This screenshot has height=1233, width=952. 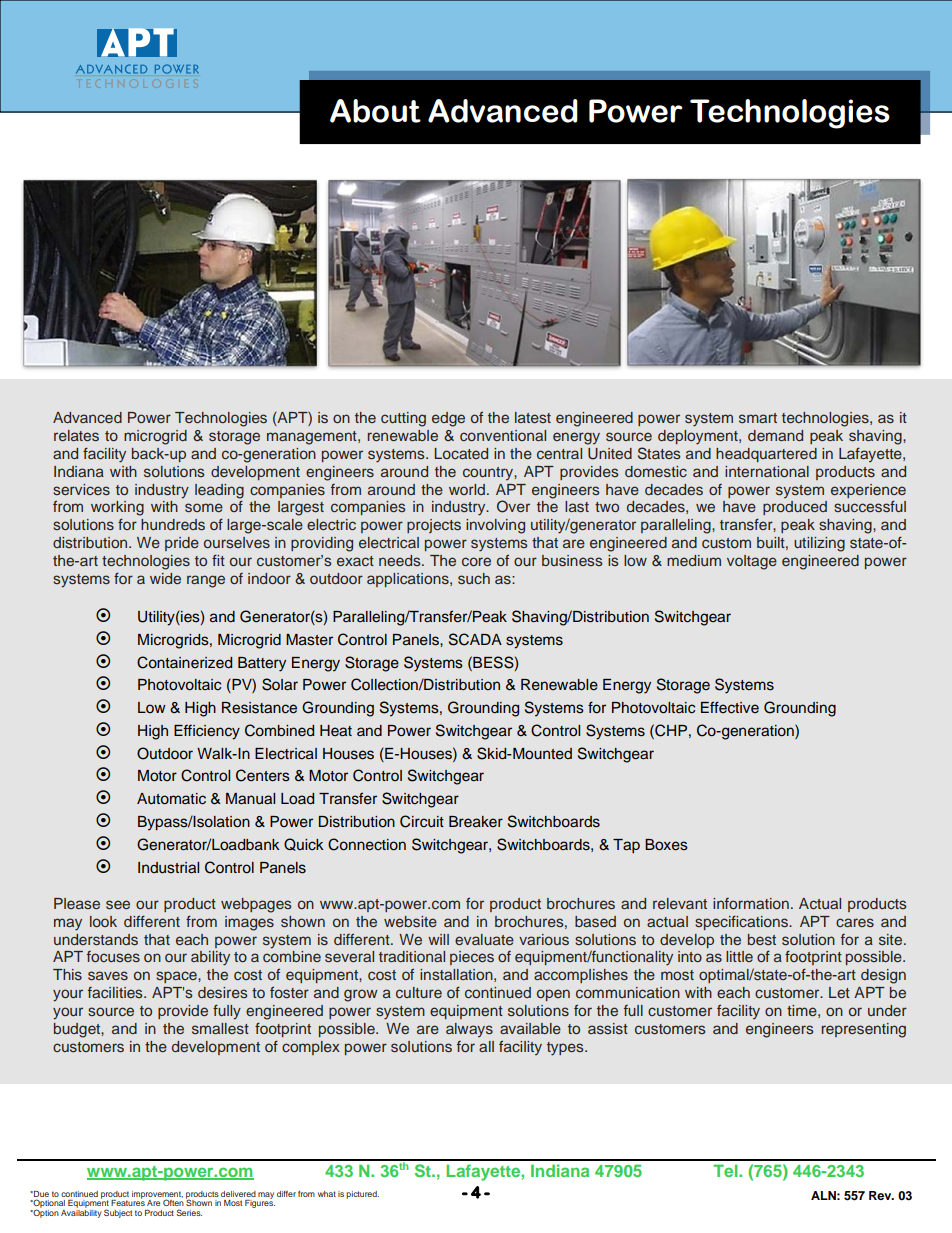 I want to click on smart, so click(x=758, y=418).
